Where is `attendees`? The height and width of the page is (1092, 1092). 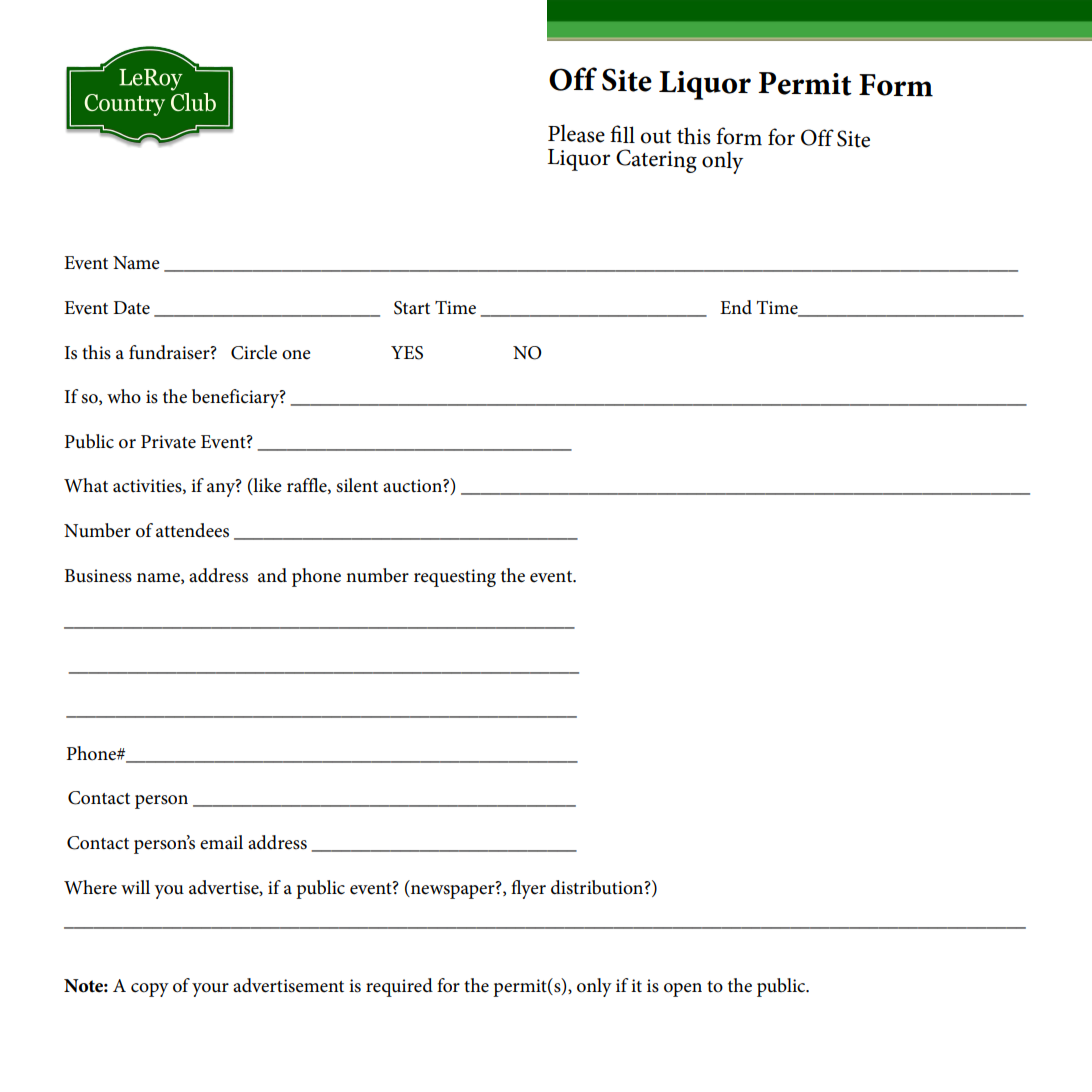 attendees is located at coordinates (192, 530).
